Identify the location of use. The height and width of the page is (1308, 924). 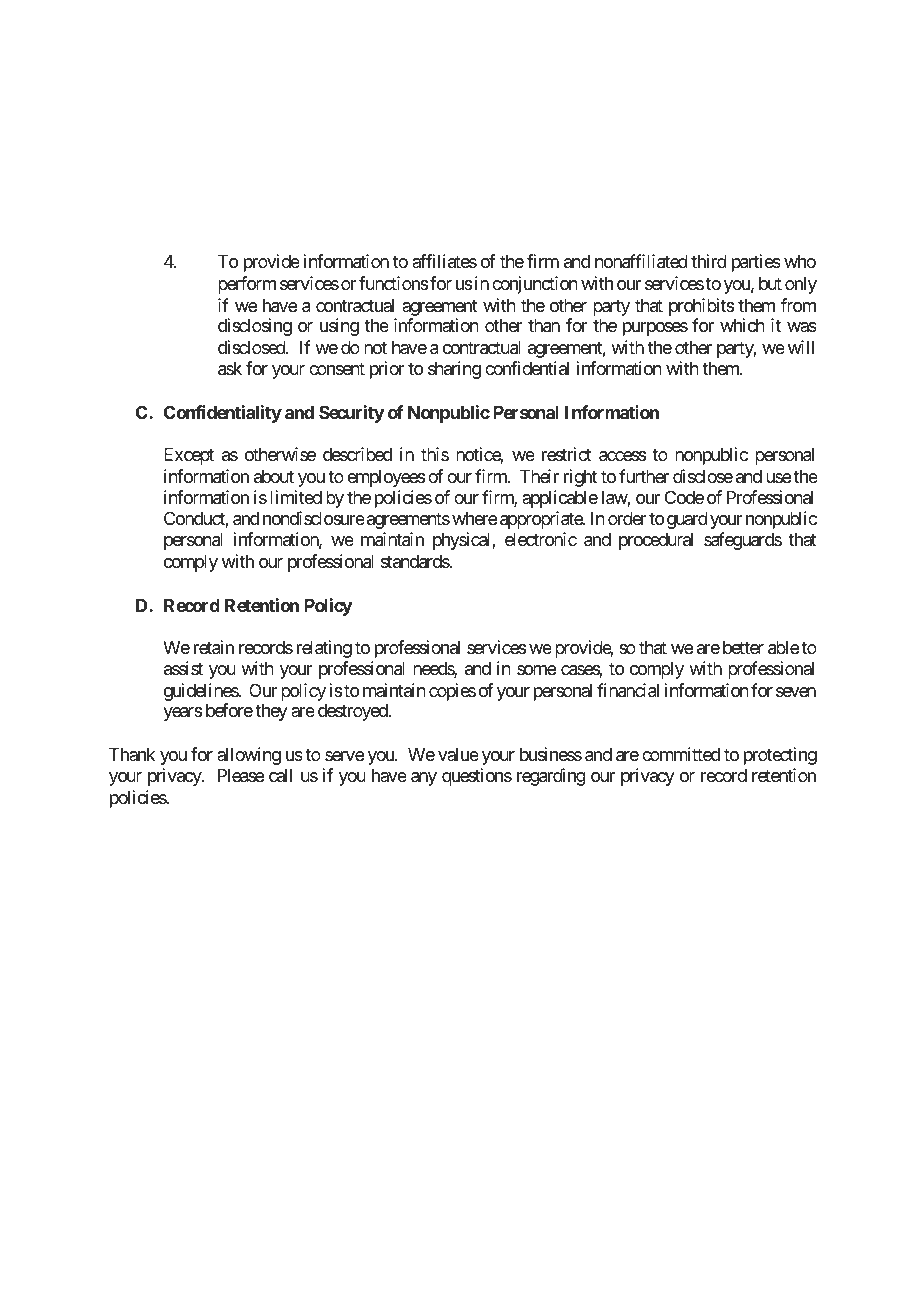
(778, 478).
